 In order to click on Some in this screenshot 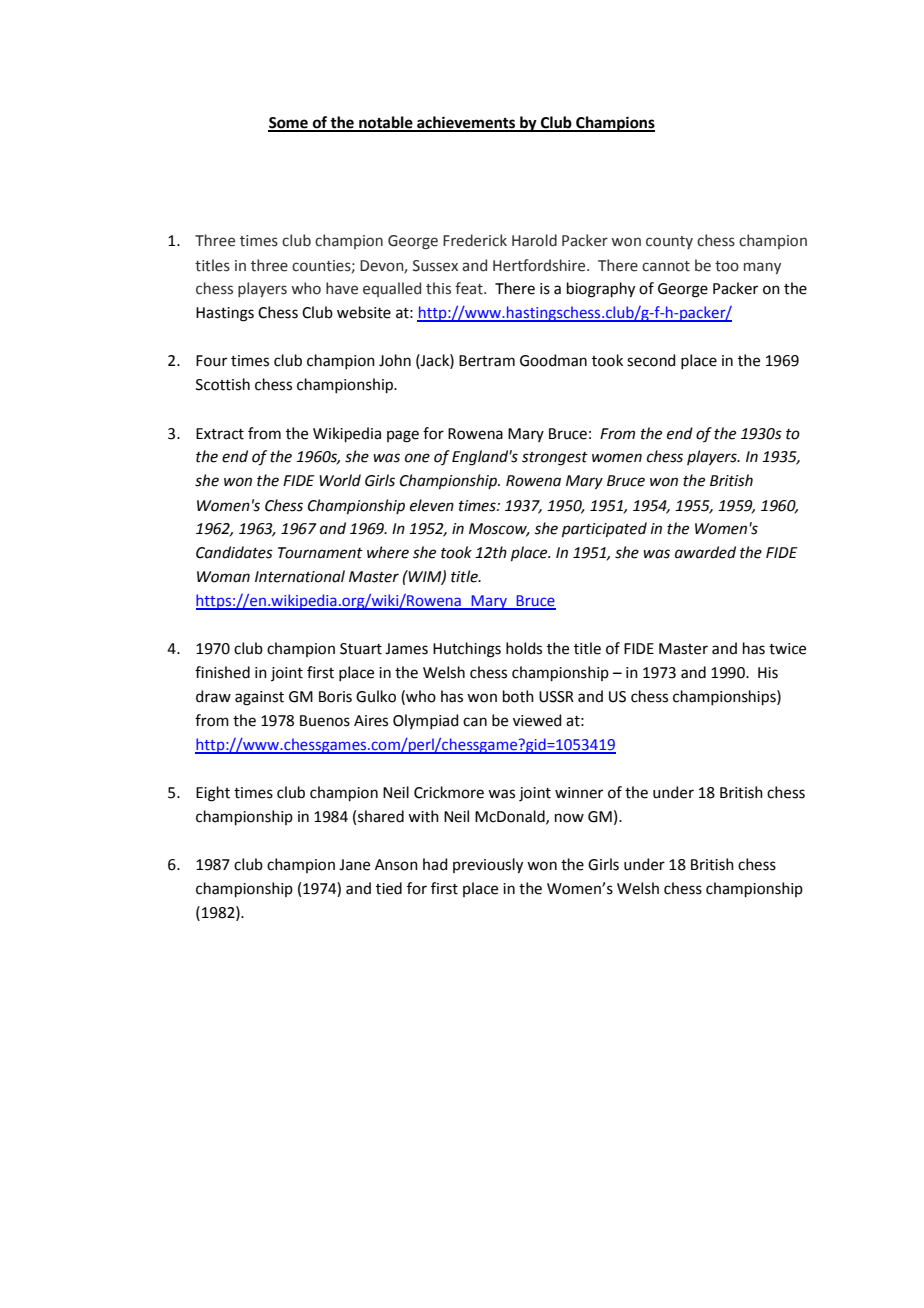, I will do `click(289, 124)`.
